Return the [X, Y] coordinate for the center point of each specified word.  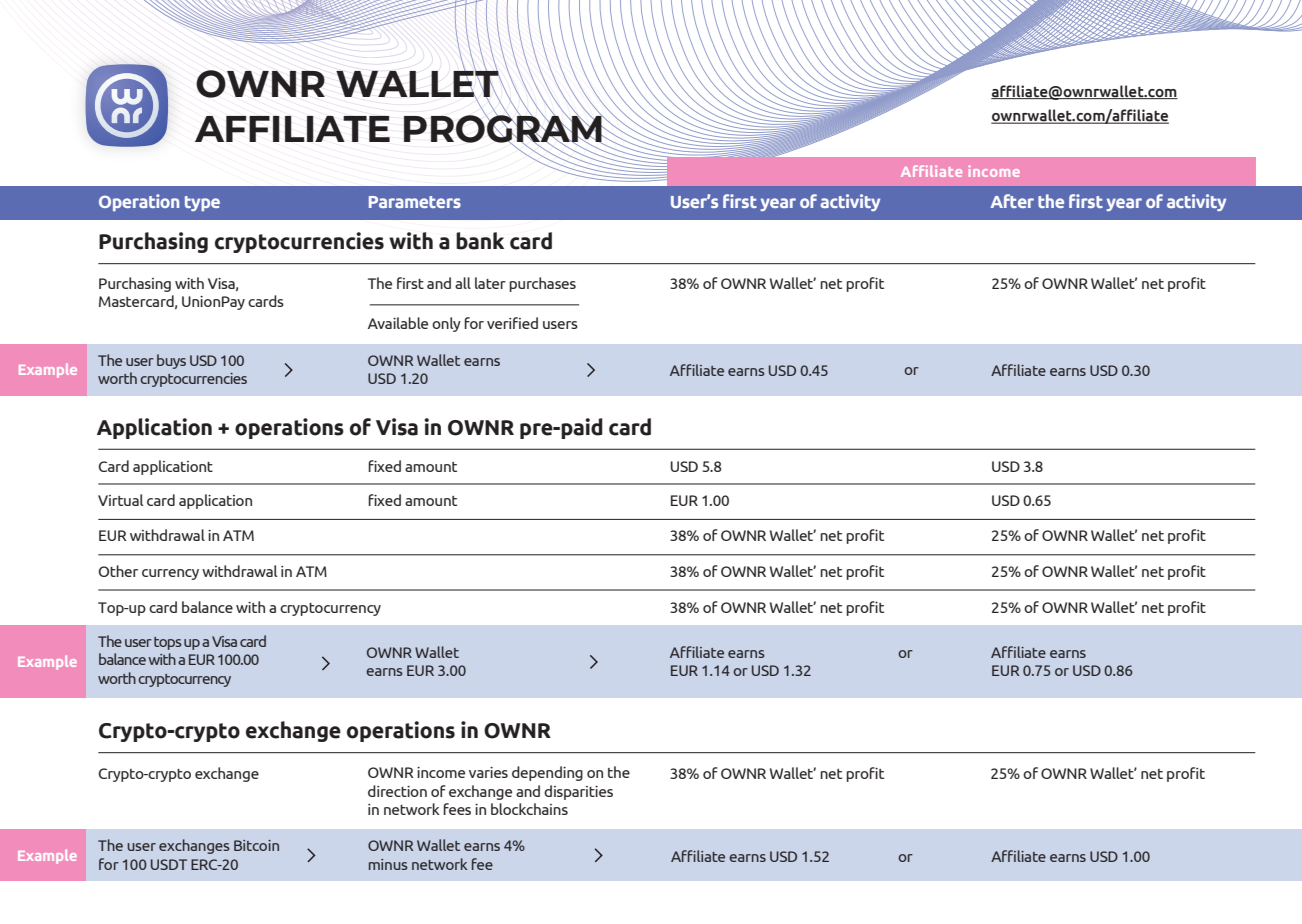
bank [480, 241]
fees [457, 809]
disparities [578, 792]
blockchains [529, 809]
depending [547, 773]
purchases [542, 284]
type [202, 203]
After [1012, 201]
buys [171, 361]
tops [168, 643]
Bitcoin [256, 845]
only [446, 324]
